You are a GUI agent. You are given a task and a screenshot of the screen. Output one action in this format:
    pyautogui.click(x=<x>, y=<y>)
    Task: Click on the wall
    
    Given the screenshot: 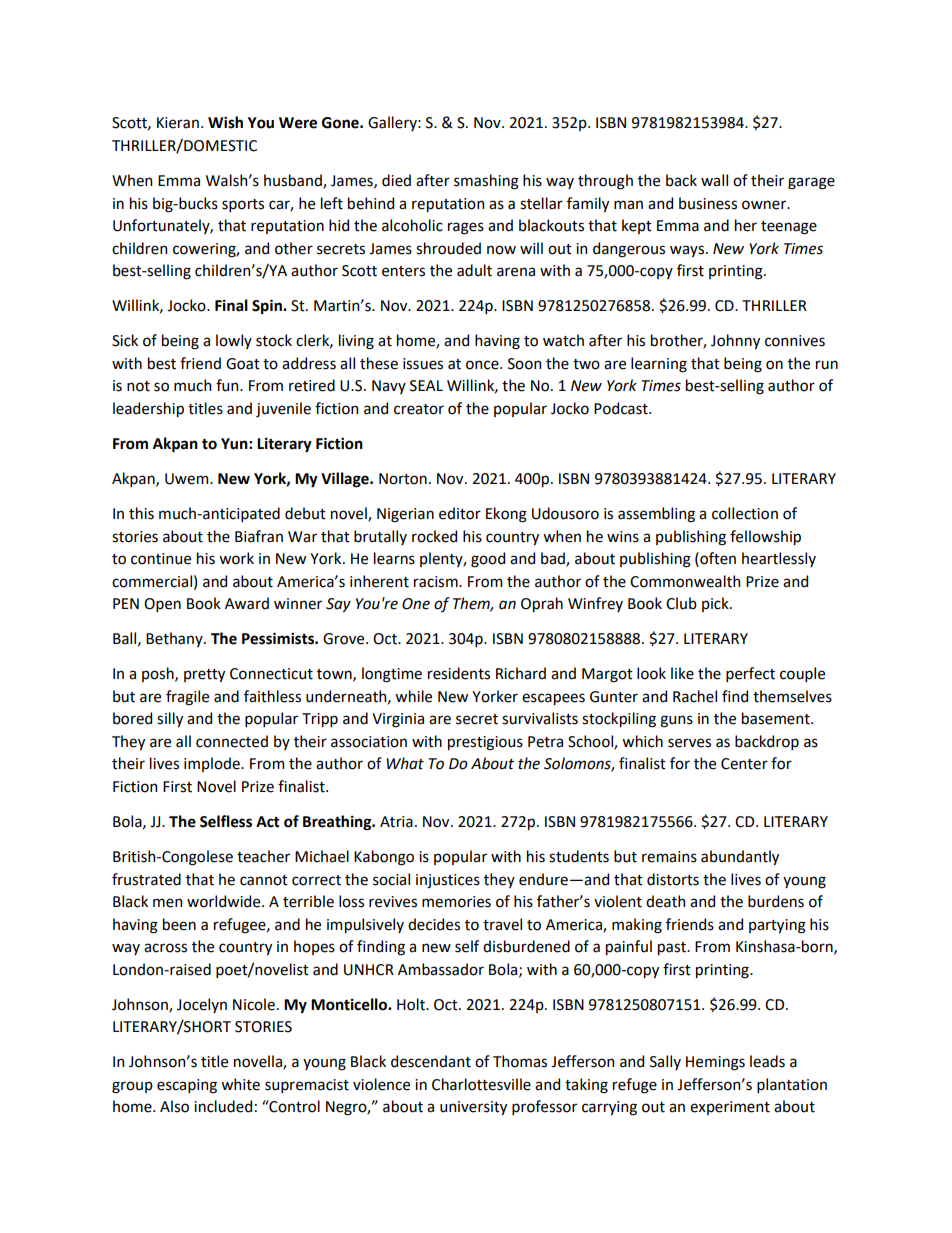 What is the action you would take?
    pyautogui.click(x=714, y=180)
